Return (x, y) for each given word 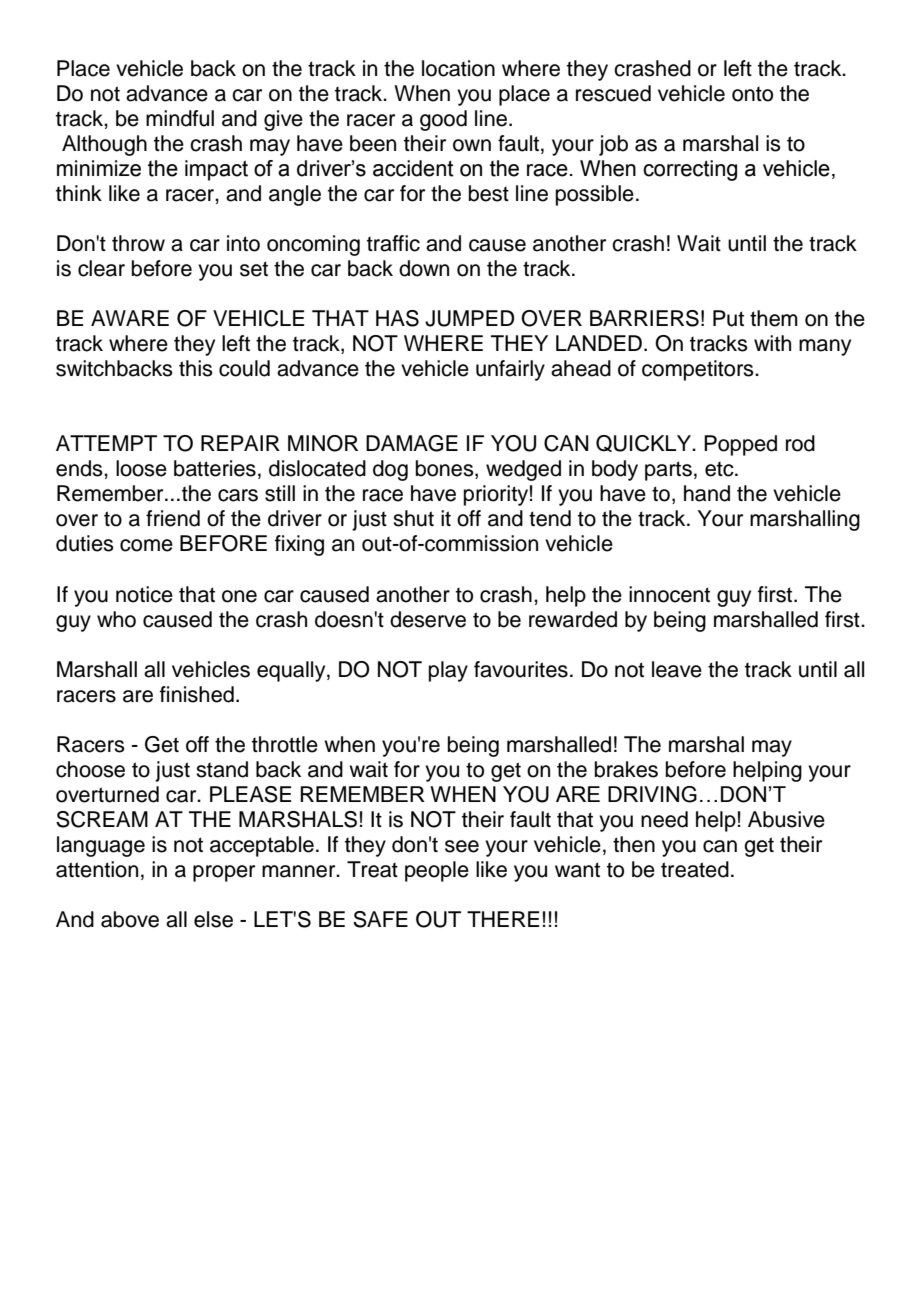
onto (752, 94)
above (130, 919)
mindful (180, 118)
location (458, 68)
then (634, 844)
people (437, 871)
